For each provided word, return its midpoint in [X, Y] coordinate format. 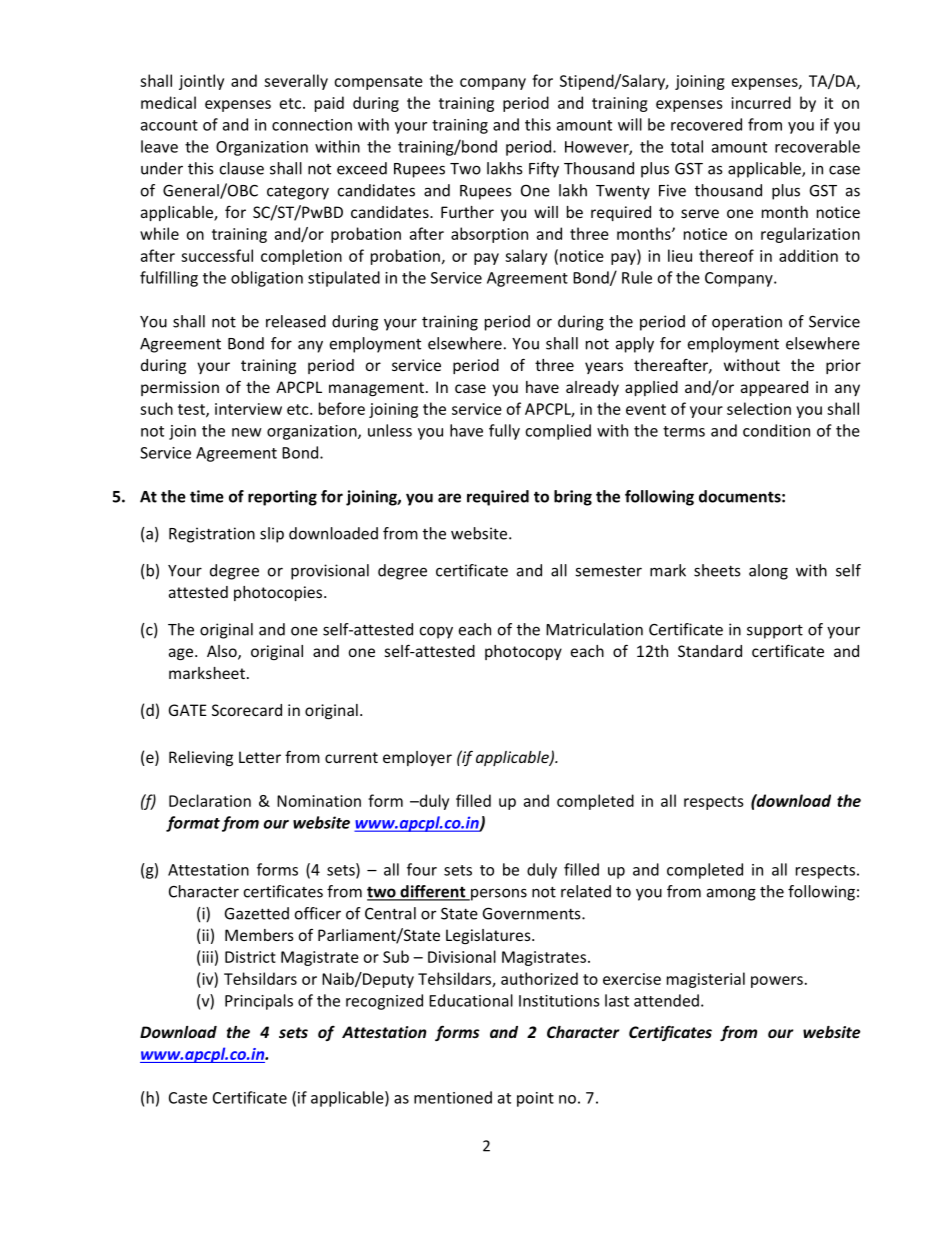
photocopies [278, 593]
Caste [188, 1098]
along [768, 572]
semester [608, 571]
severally [296, 82]
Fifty [544, 170]
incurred [761, 102]
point [535, 1099]
